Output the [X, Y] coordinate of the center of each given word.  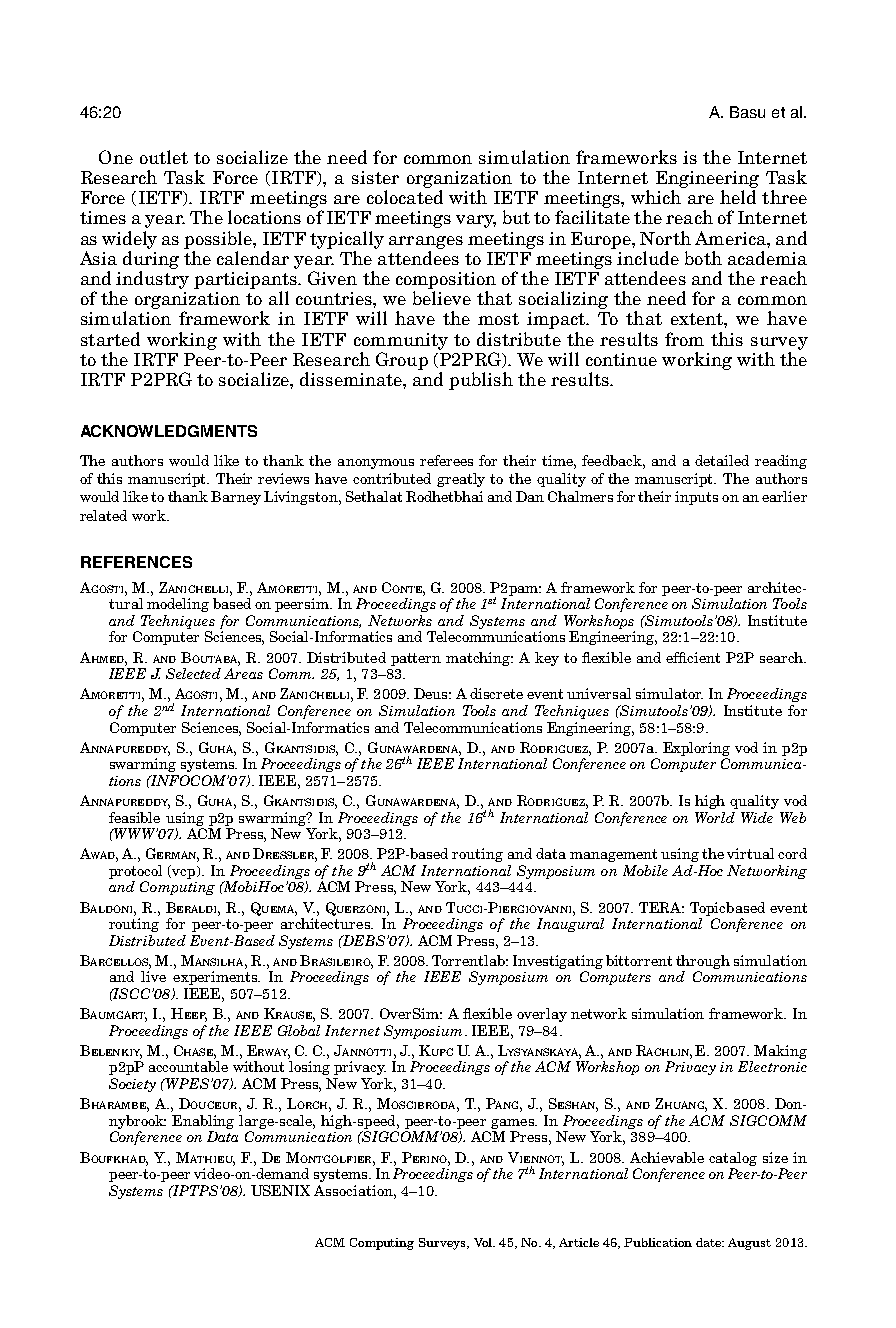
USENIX [280, 1190]
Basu [747, 112]
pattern [416, 659]
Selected [193, 673]
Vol [484, 1242]
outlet [164, 157]
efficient [693, 657]
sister [375, 177]
